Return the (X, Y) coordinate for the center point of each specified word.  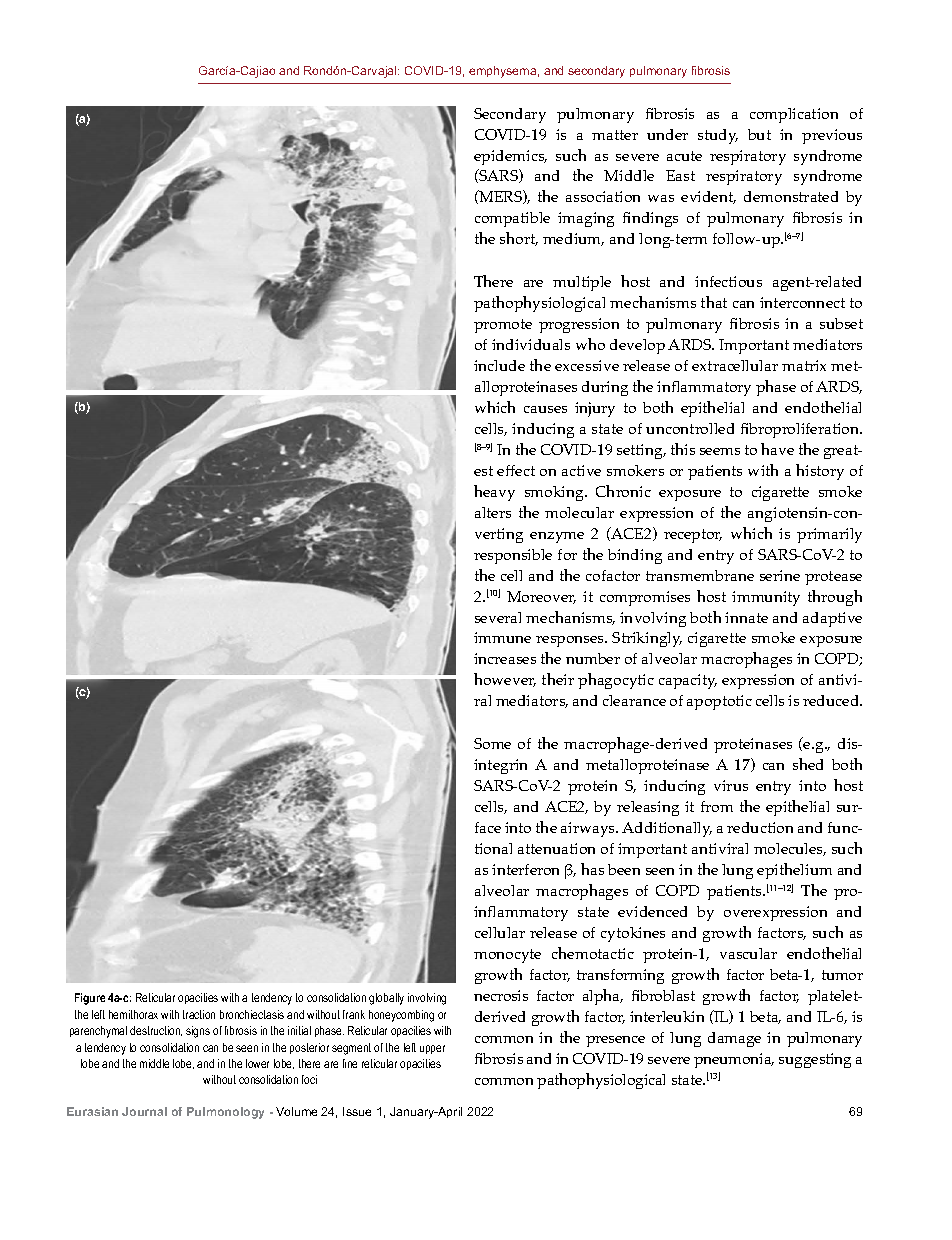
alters (493, 512)
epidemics (510, 157)
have (777, 449)
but (759, 134)
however (505, 680)
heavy (494, 493)
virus (731, 785)
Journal (144, 1111)
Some (492, 743)
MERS (500, 197)
